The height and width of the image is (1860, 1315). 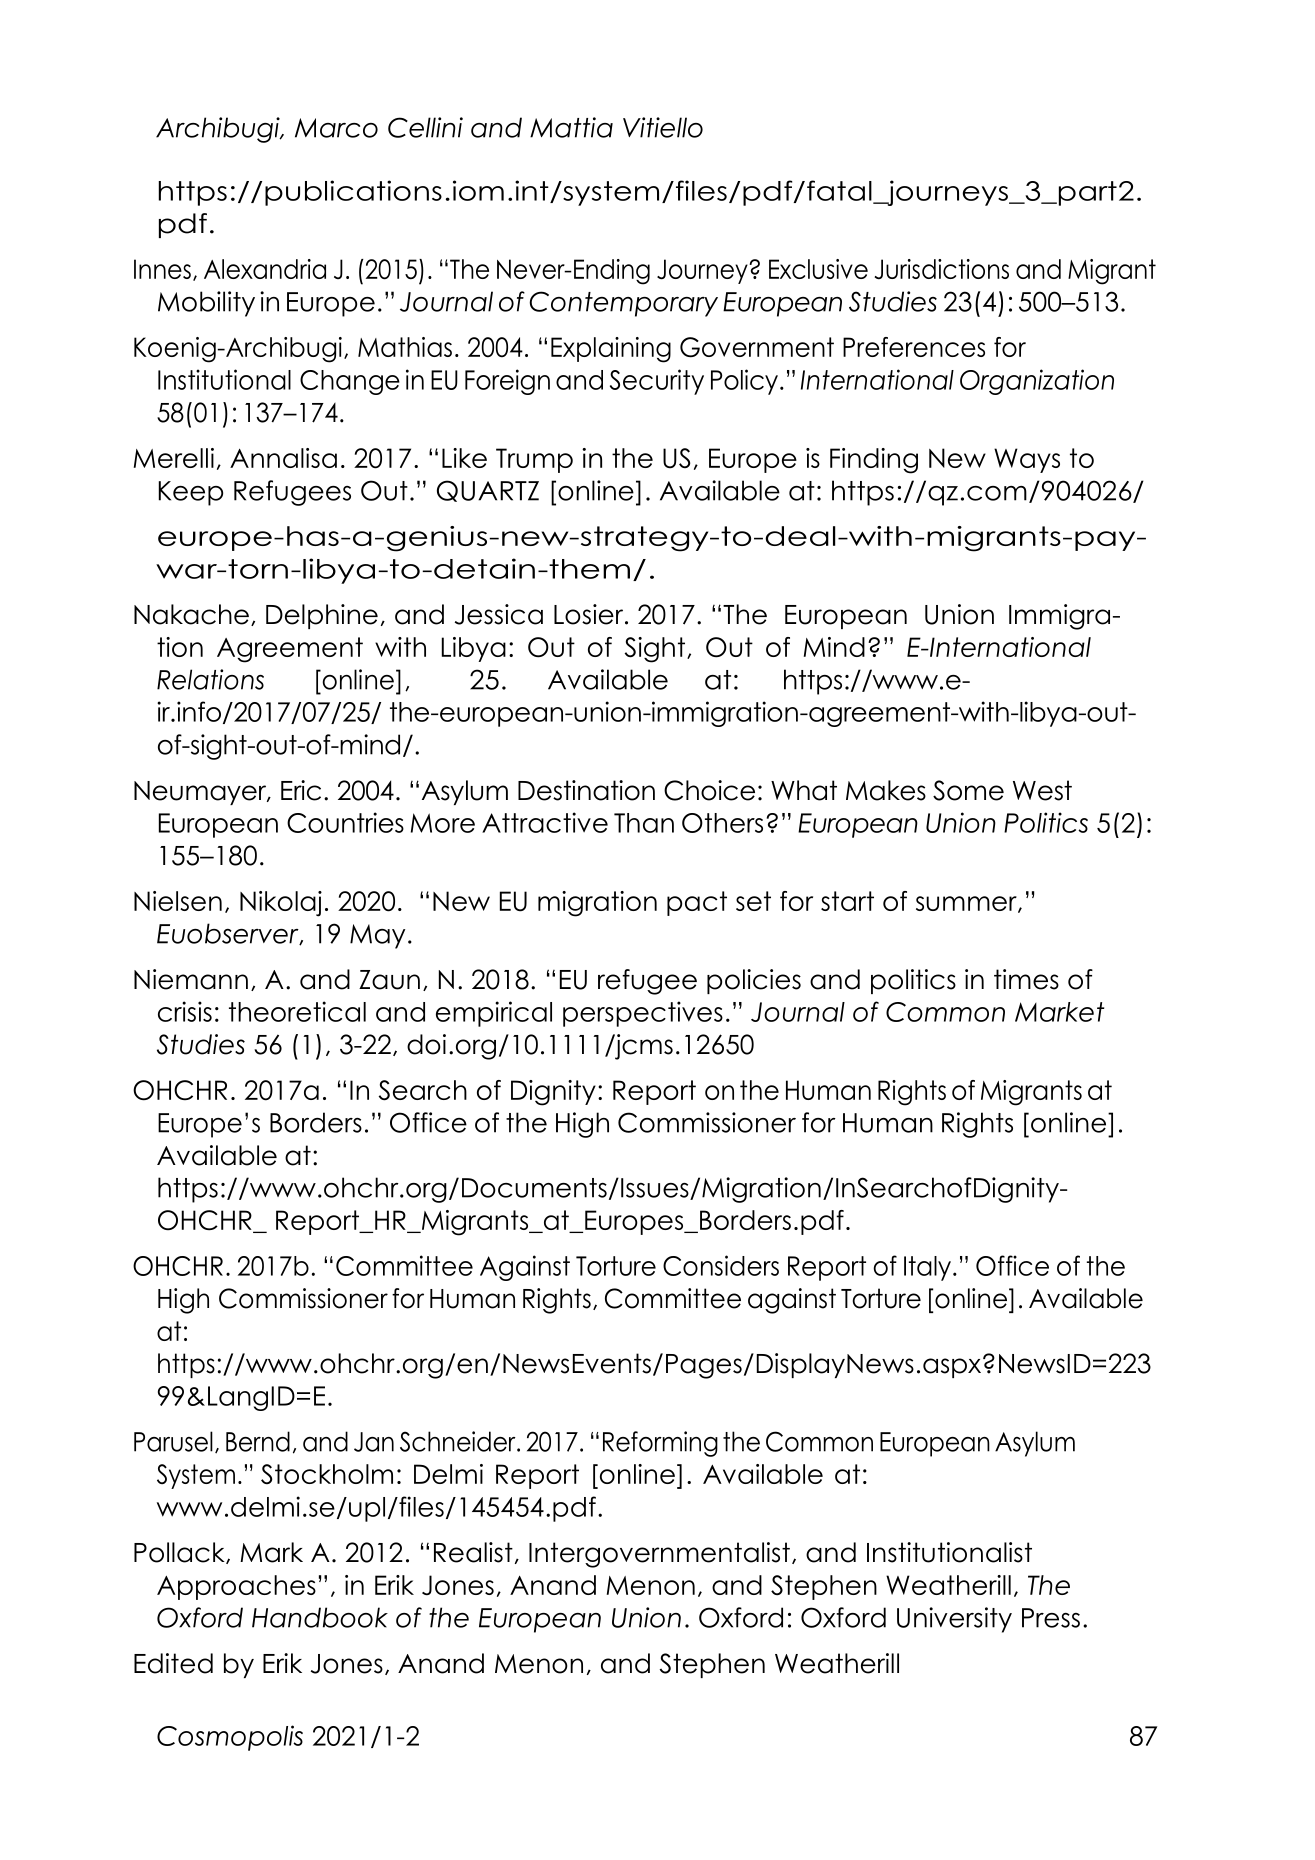 What do you see at coordinates (847, 901) in the image?
I see `start` at bounding box center [847, 901].
